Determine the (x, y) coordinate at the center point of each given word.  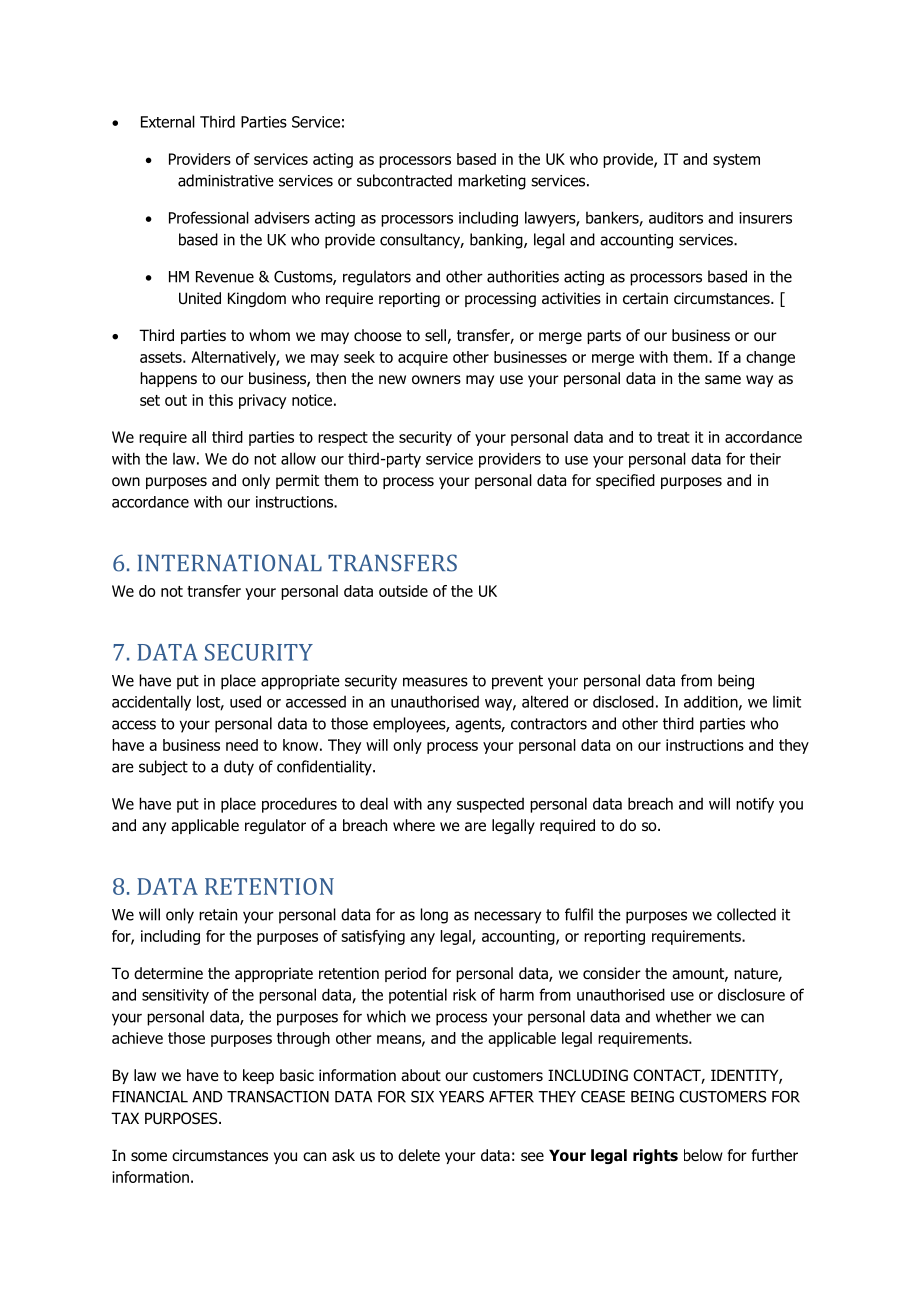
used (245, 701)
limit (787, 702)
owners (436, 380)
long (434, 916)
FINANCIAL (150, 1097)
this (221, 400)
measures (435, 682)
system (736, 161)
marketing (492, 182)
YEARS (461, 1097)
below (703, 1155)
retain (218, 915)
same (723, 379)
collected (746, 914)
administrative (226, 180)
